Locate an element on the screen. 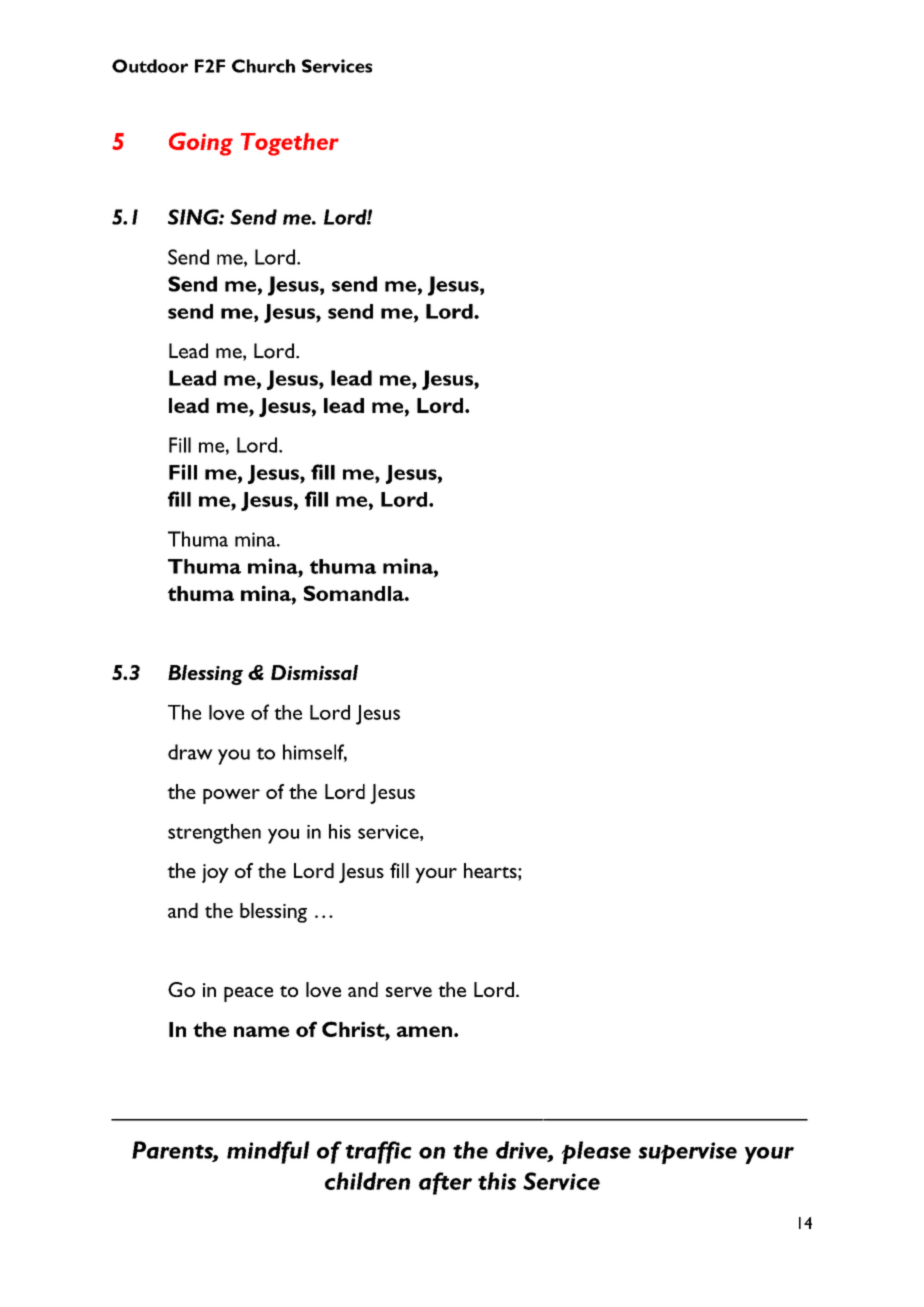 The image size is (924, 1307). mindful is located at coordinates (268, 1152).
